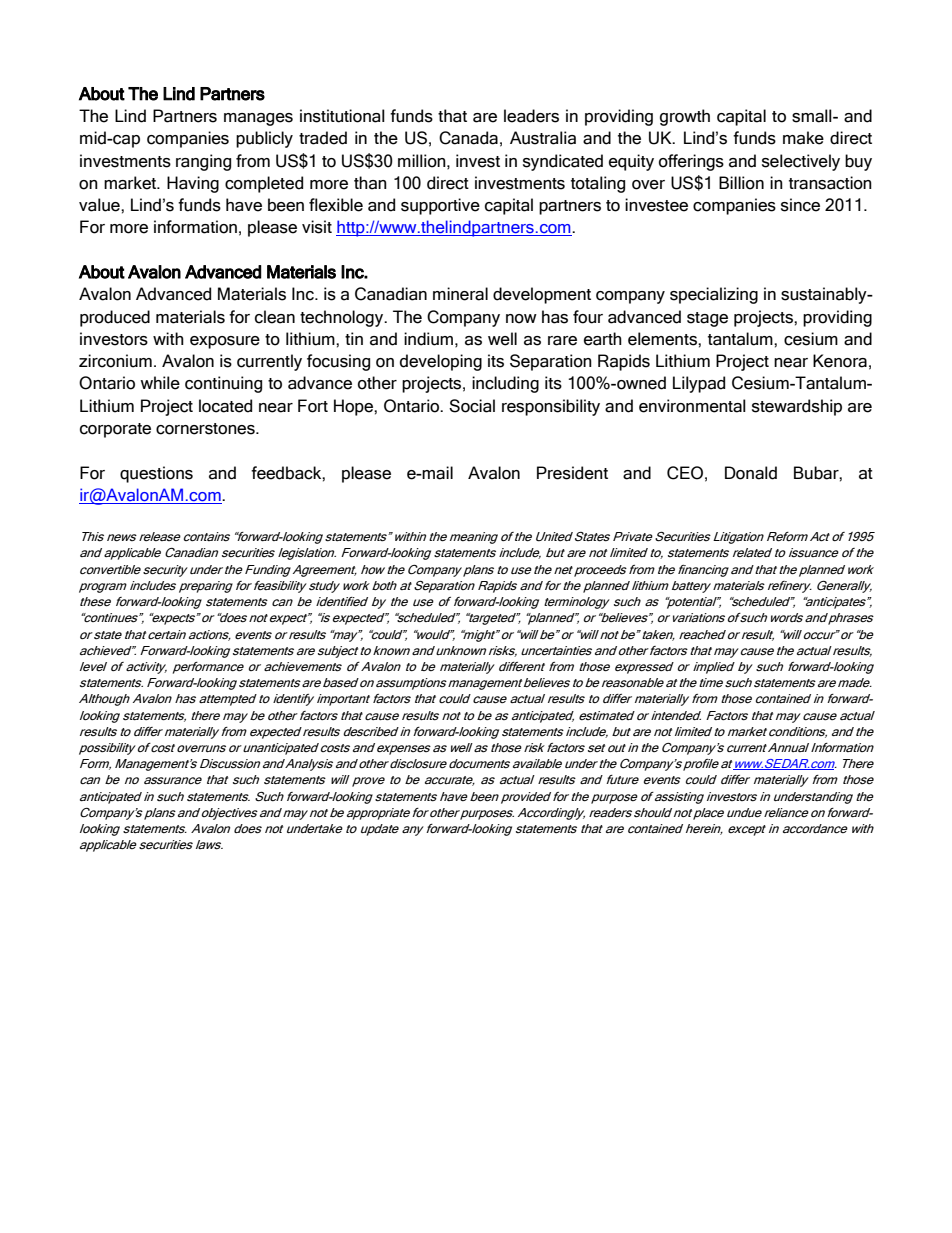 The width and height of the image is (952, 1233). I want to click on Canada, so click(468, 138).
